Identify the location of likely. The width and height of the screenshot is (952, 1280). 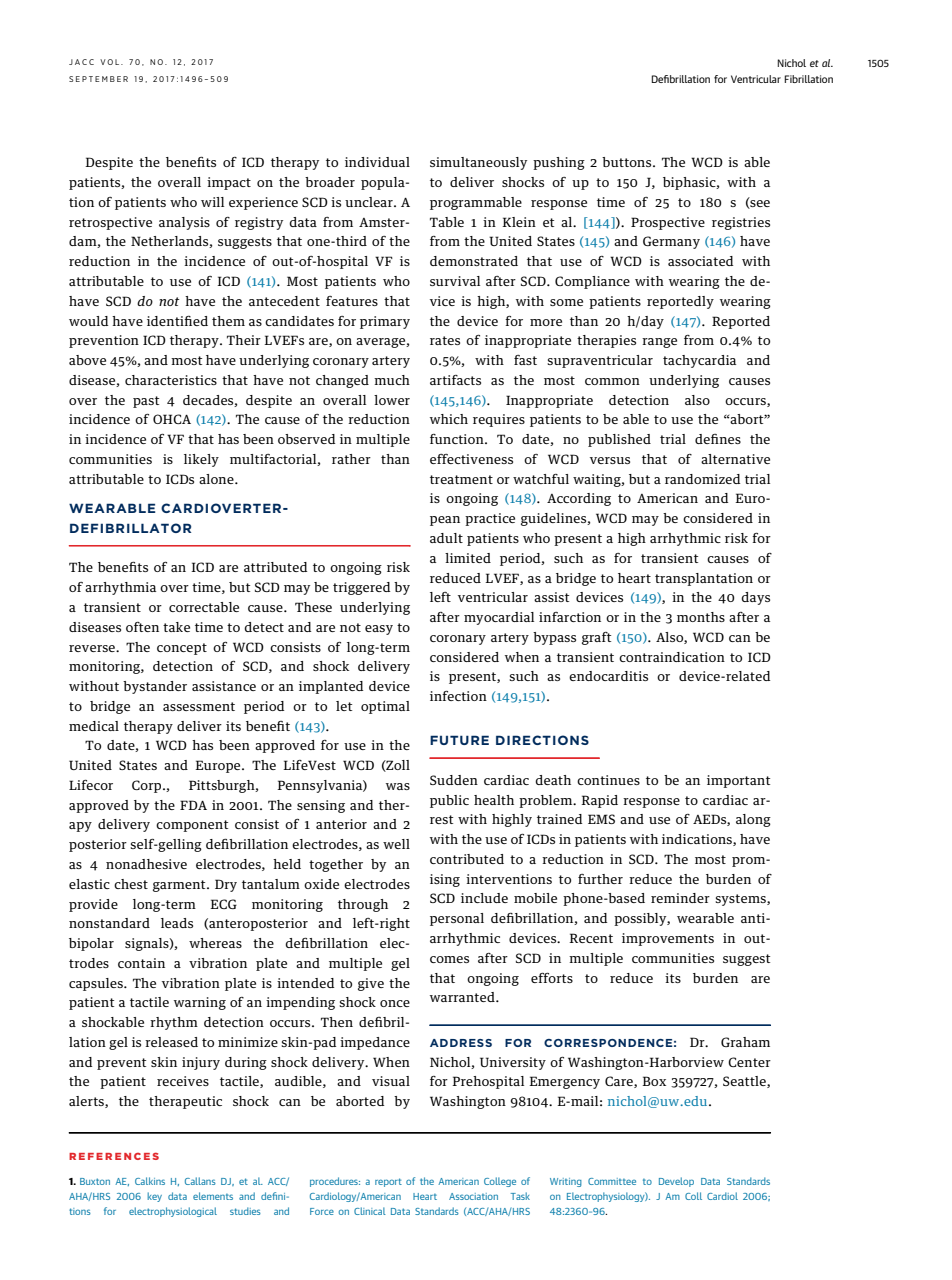
(201, 460).
